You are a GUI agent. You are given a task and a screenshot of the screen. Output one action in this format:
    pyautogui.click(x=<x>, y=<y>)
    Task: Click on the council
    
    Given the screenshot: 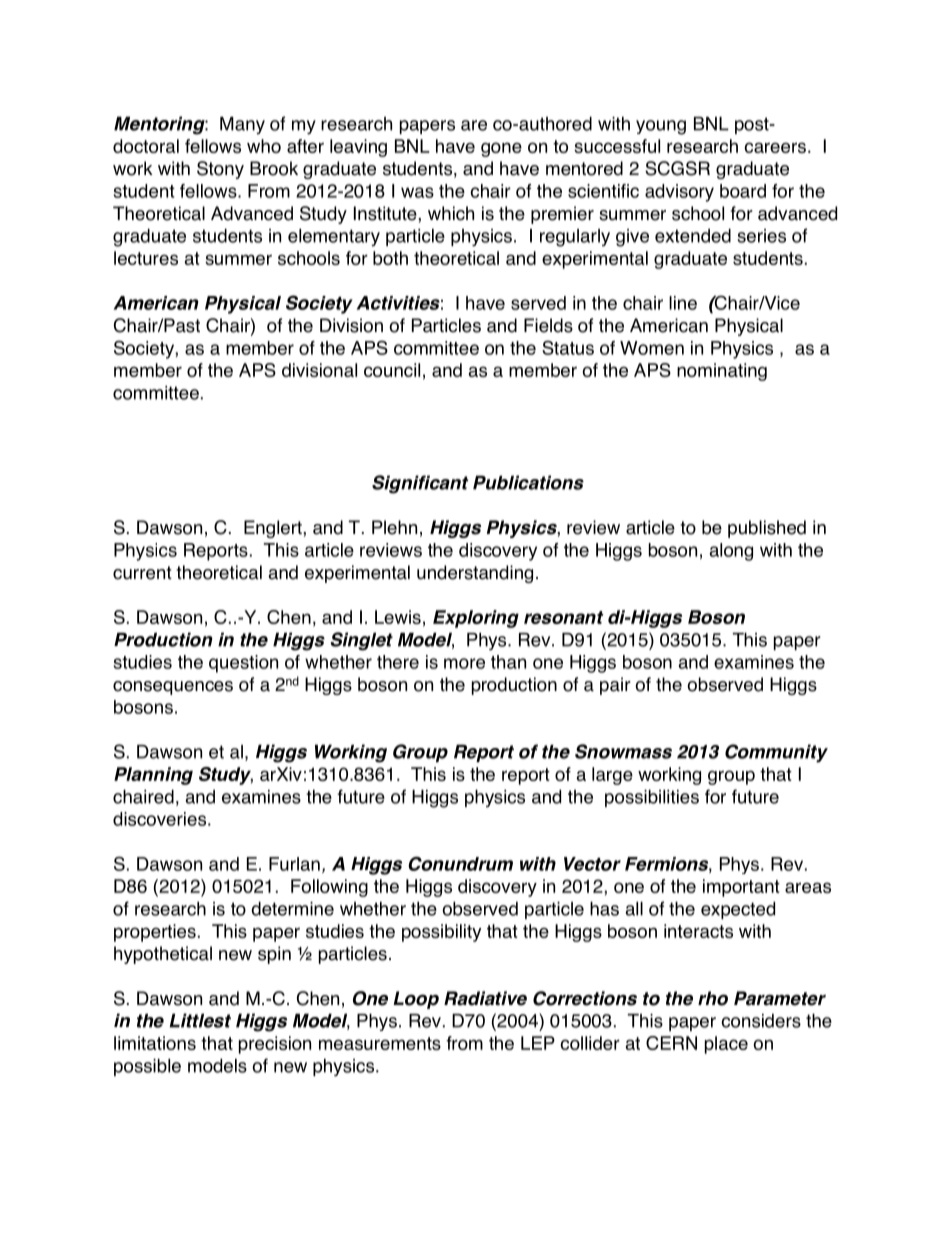 What is the action you would take?
    pyautogui.click(x=392, y=370)
